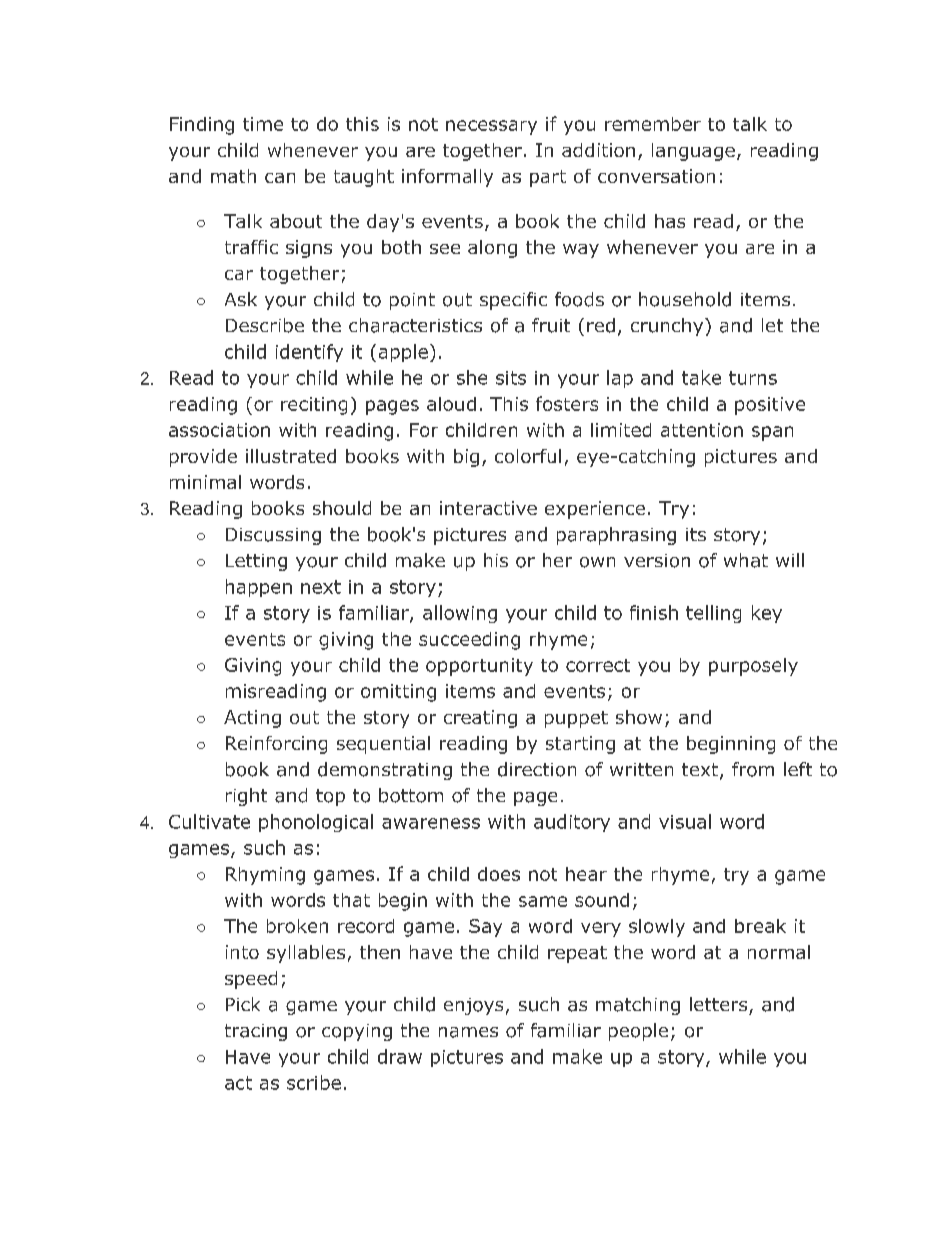 The height and width of the image is (1233, 952). What do you see at coordinates (693, 152) in the image?
I see `language` at bounding box center [693, 152].
